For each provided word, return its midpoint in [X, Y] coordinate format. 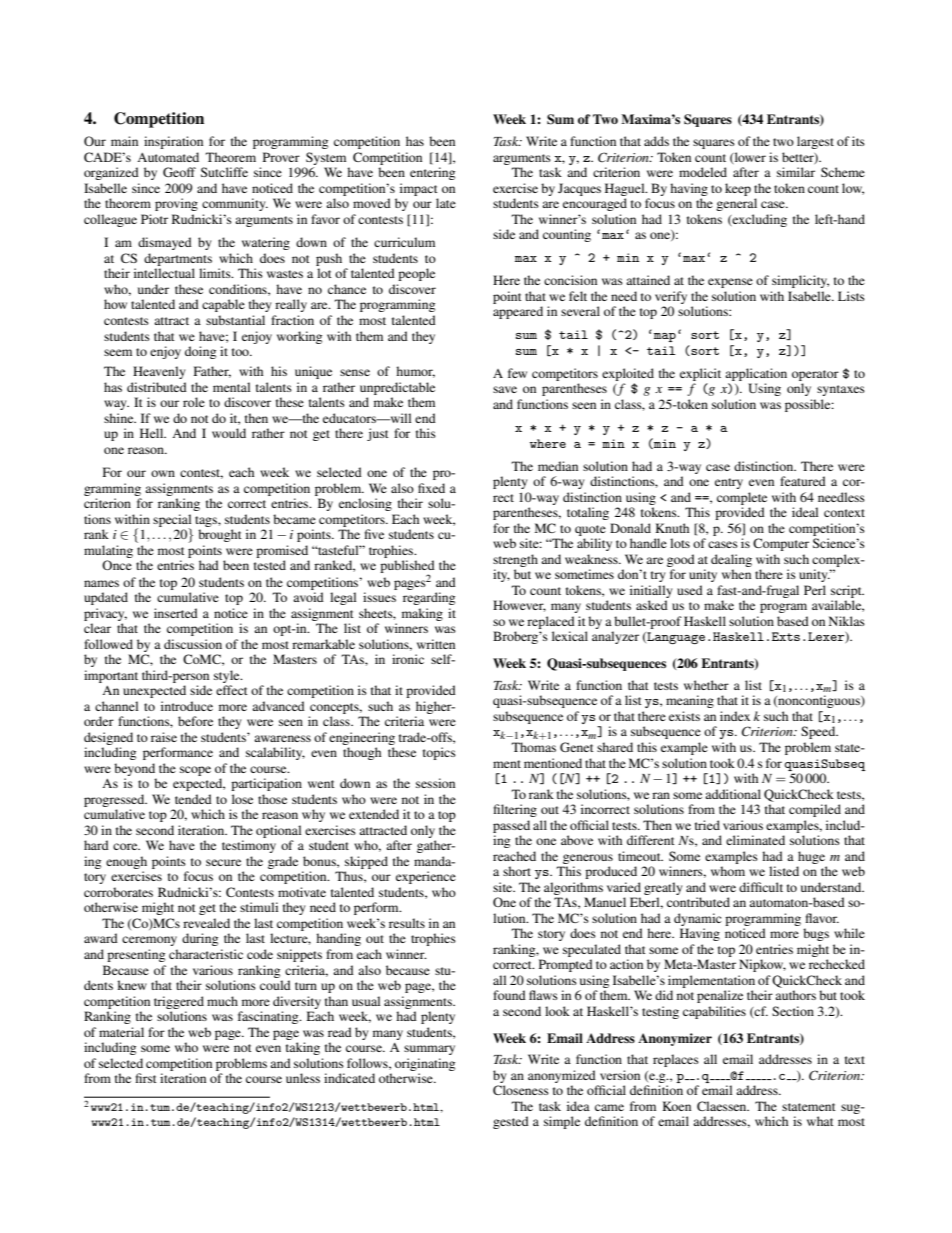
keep [738, 189]
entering [432, 173]
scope [195, 771]
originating [425, 1064]
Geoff [179, 172]
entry [729, 483]
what [820, 1121]
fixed [431, 488]
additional [733, 794]
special [172, 521]
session [435, 783]
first [146, 1078]
